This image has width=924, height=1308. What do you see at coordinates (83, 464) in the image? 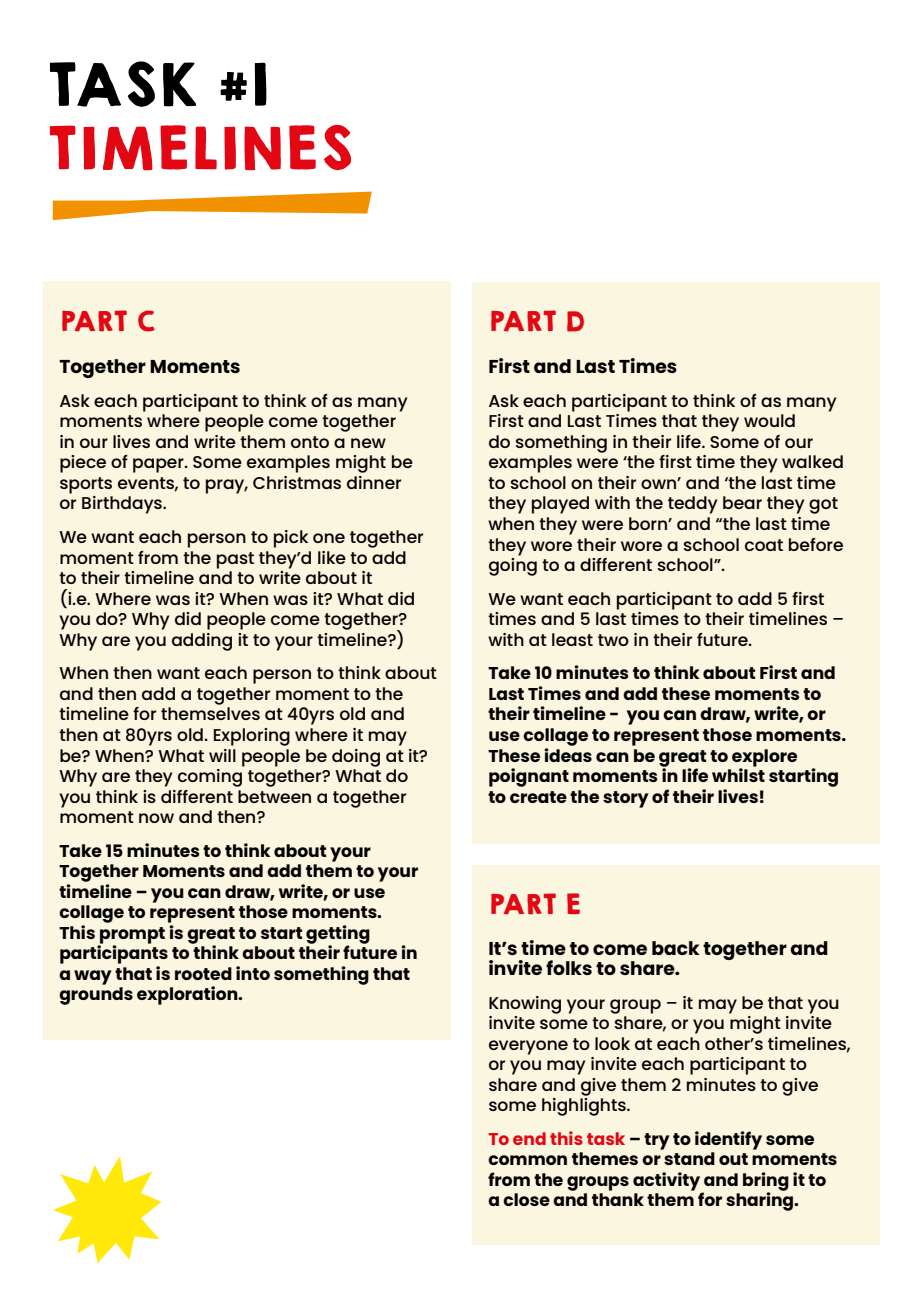
I see `piece` at bounding box center [83, 464].
